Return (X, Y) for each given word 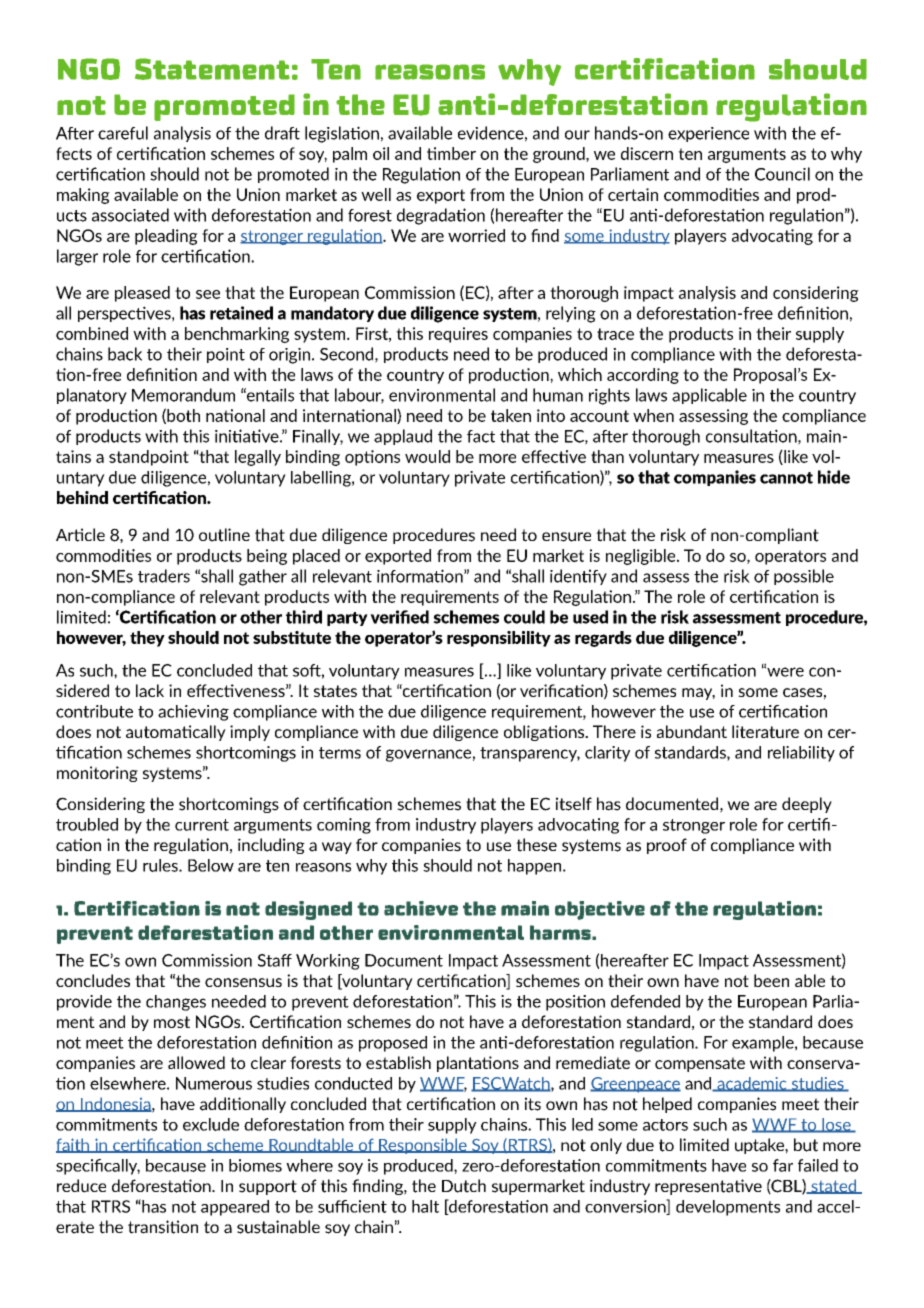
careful (123, 133)
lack (150, 690)
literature (765, 731)
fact (481, 436)
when (653, 415)
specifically (98, 1167)
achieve (421, 908)
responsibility (499, 639)
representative (708, 1187)
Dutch (464, 1186)
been (771, 980)
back (125, 354)
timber (451, 153)
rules (161, 865)
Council (782, 174)
